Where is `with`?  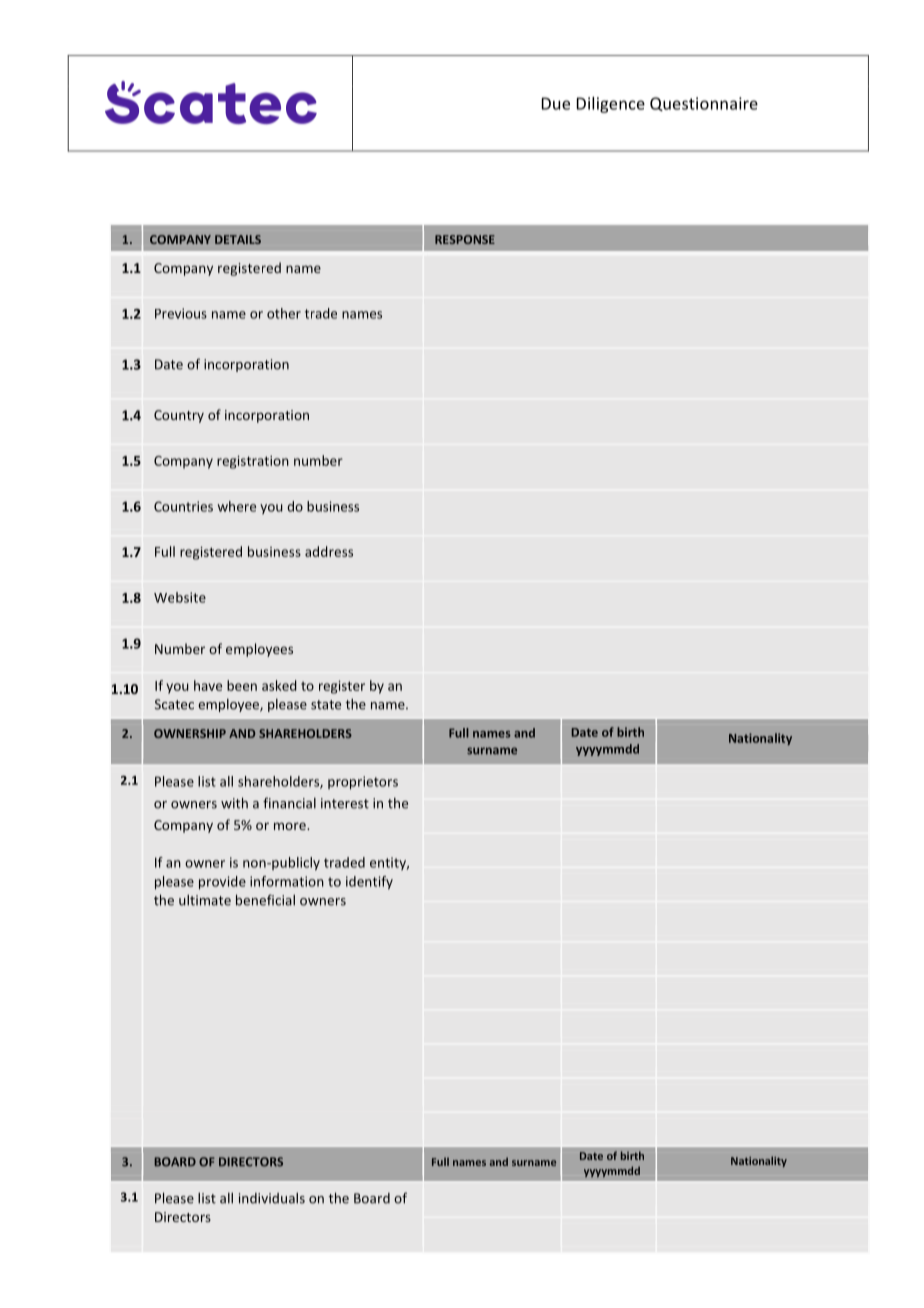
with is located at coordinates (234, 803).
